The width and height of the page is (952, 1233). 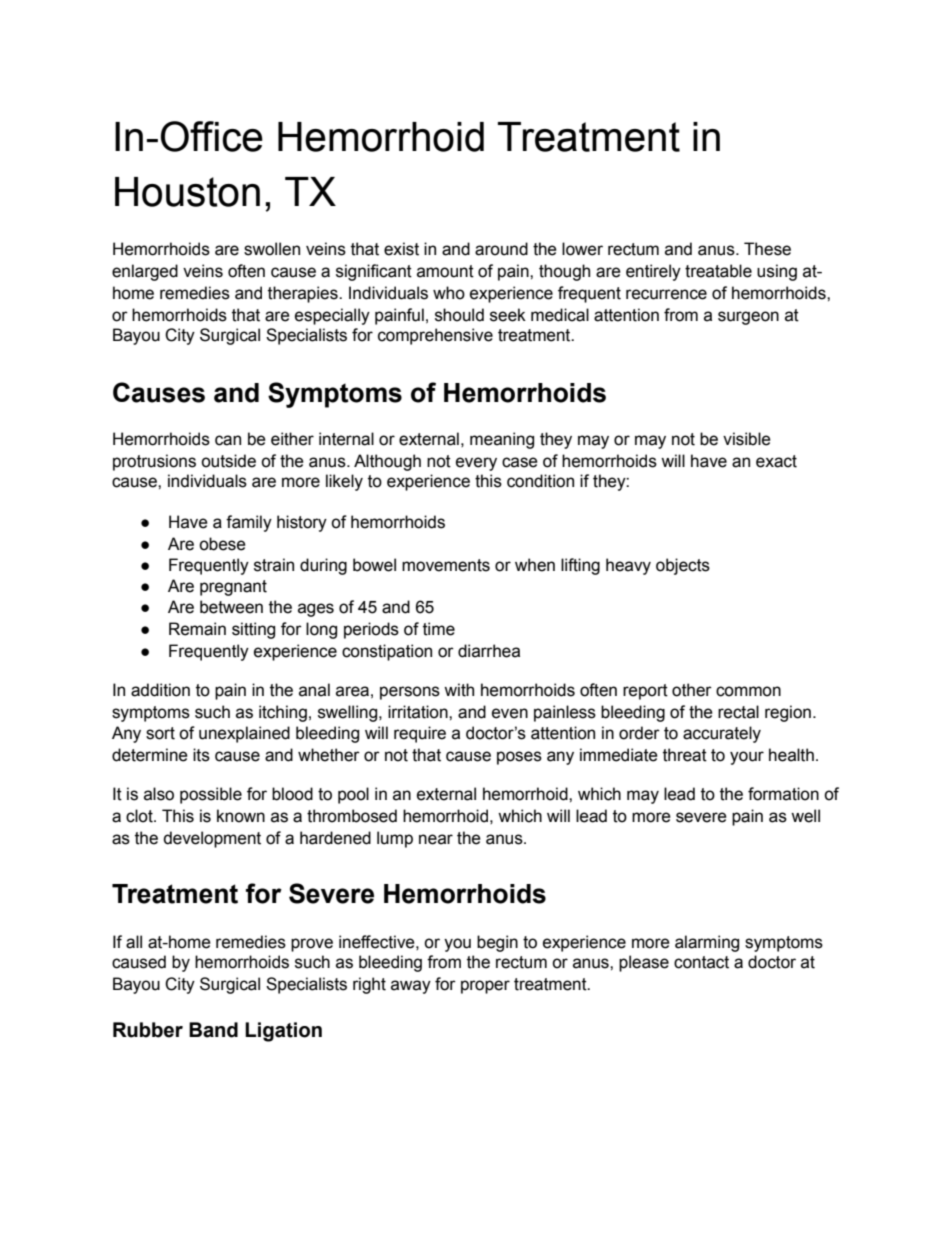 I want to click on possible, so click(x=211, y=795).
